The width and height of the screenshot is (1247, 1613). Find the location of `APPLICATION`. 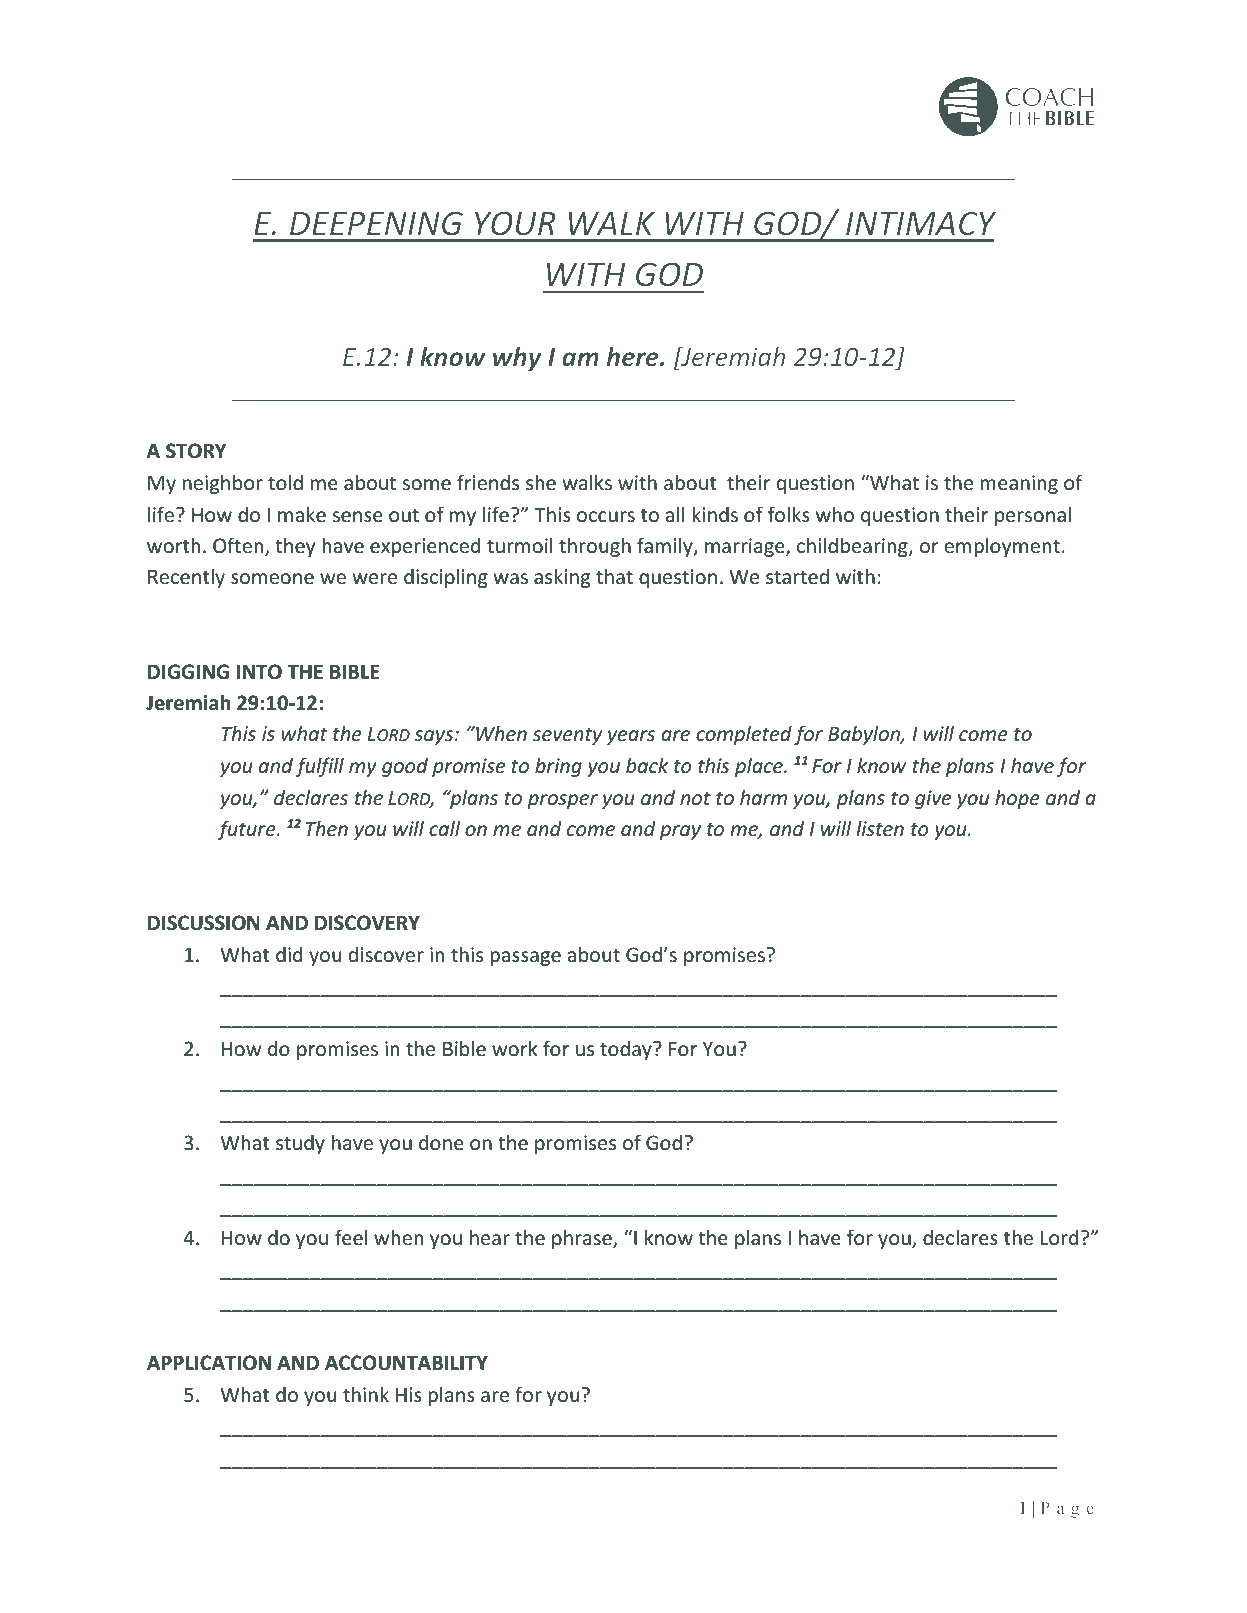

APPLICATION is located at coordinates (209, 1363).
